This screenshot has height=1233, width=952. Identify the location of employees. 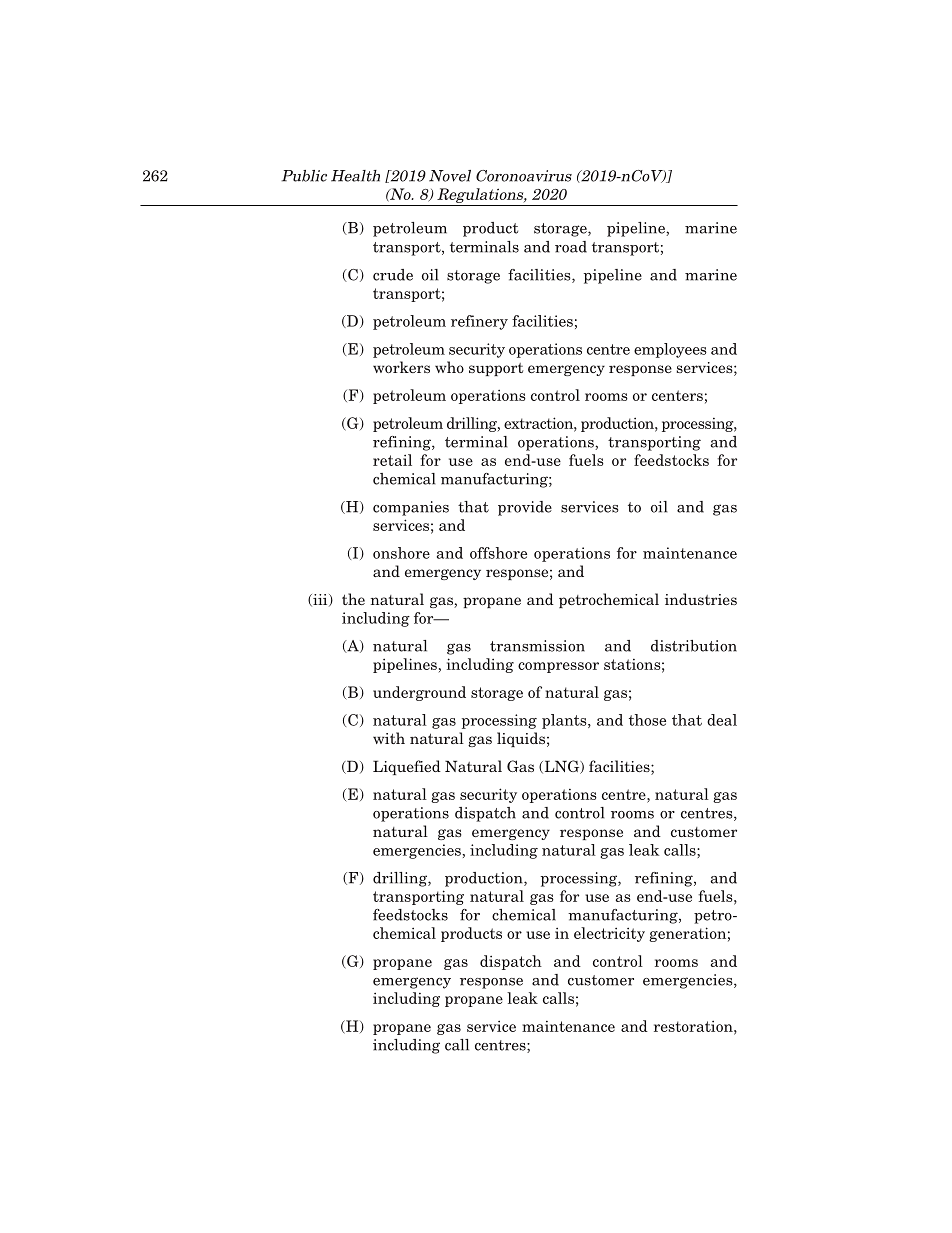
(670, 350).
